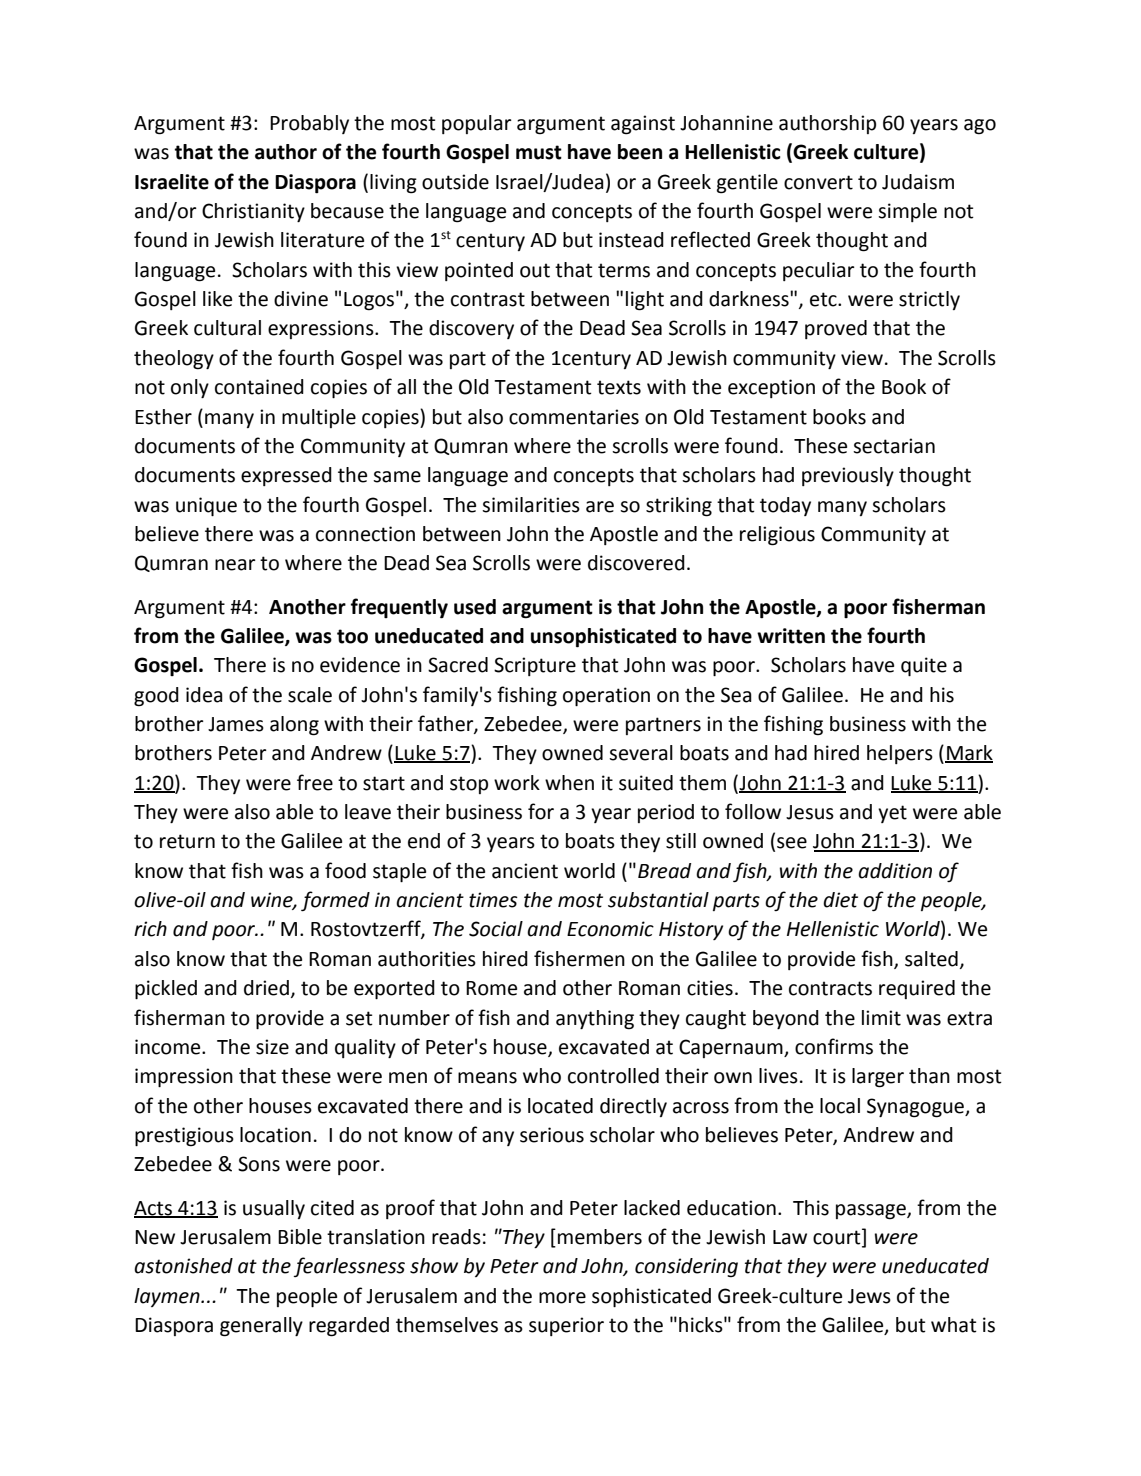 The image size is (1141, 1476). What do you see at coordinates (236, 724) in the screenshot?
I see `James` at bounding box center [236, 724].
